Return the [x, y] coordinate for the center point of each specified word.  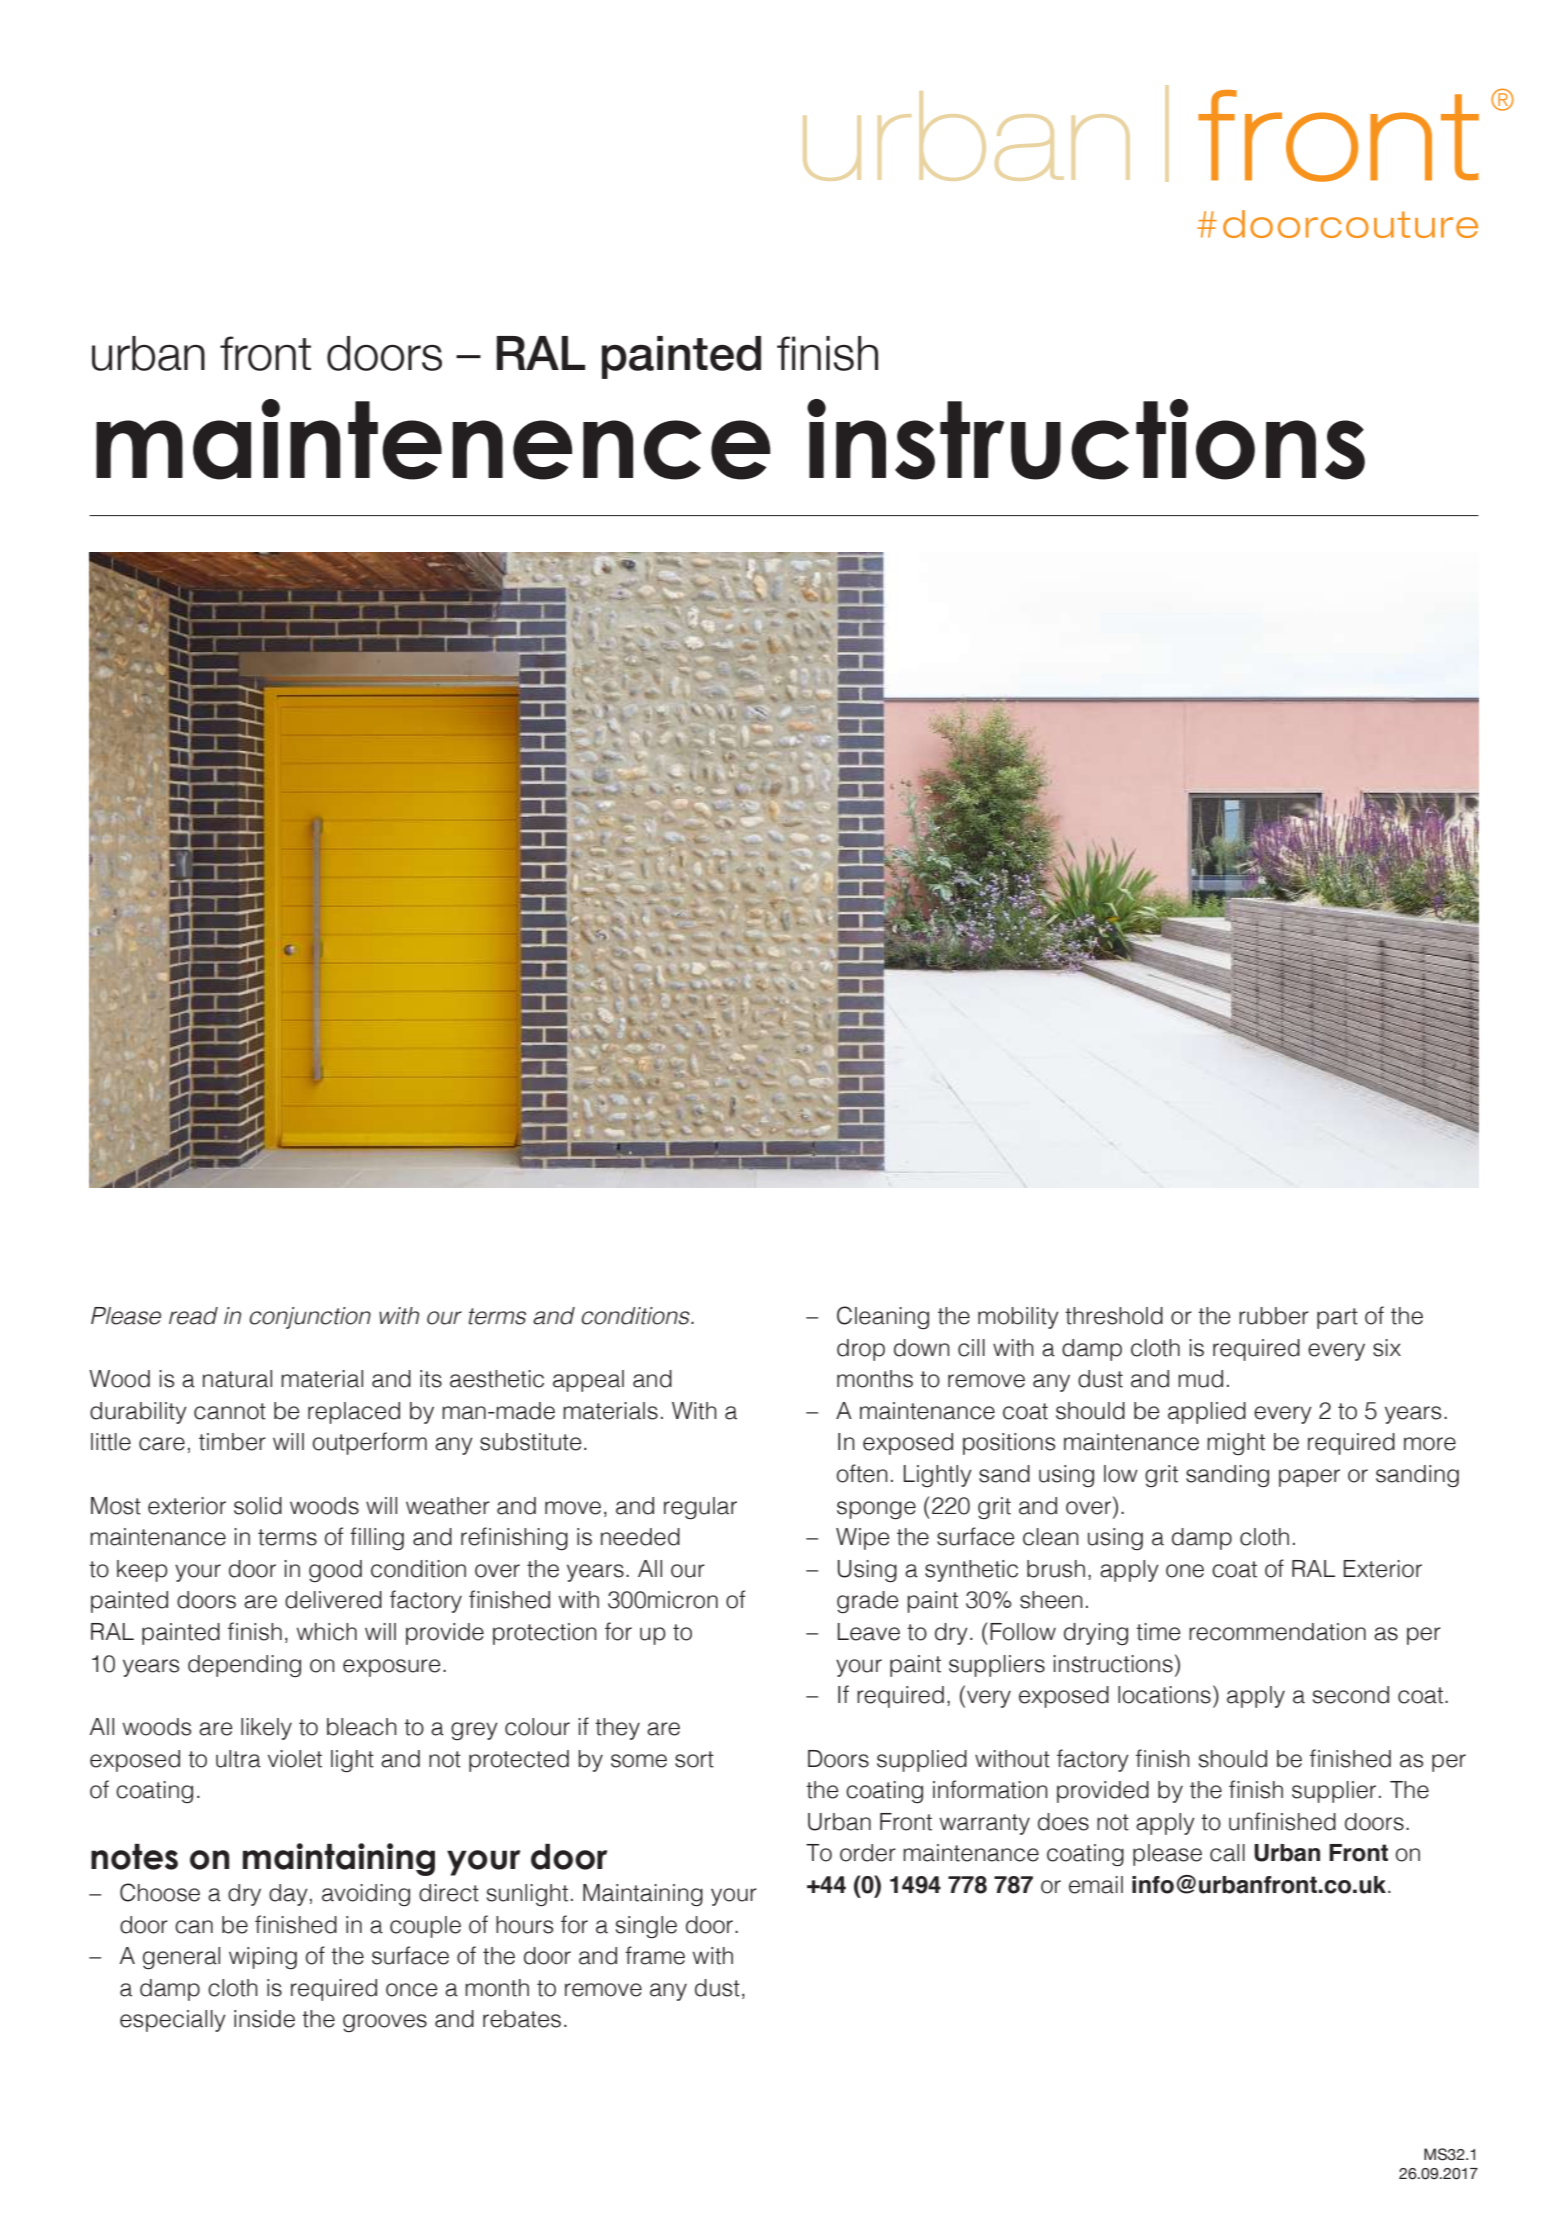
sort [694, 1759]
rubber [1274, 1316]
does [1063, 1822]
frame [655, 1955]
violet [295, 1759]
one [1185, 1571]
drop [861, 1350]
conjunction [310, 1318]
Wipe [862, 1539]
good [335, 1571]
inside [264, 2019]
